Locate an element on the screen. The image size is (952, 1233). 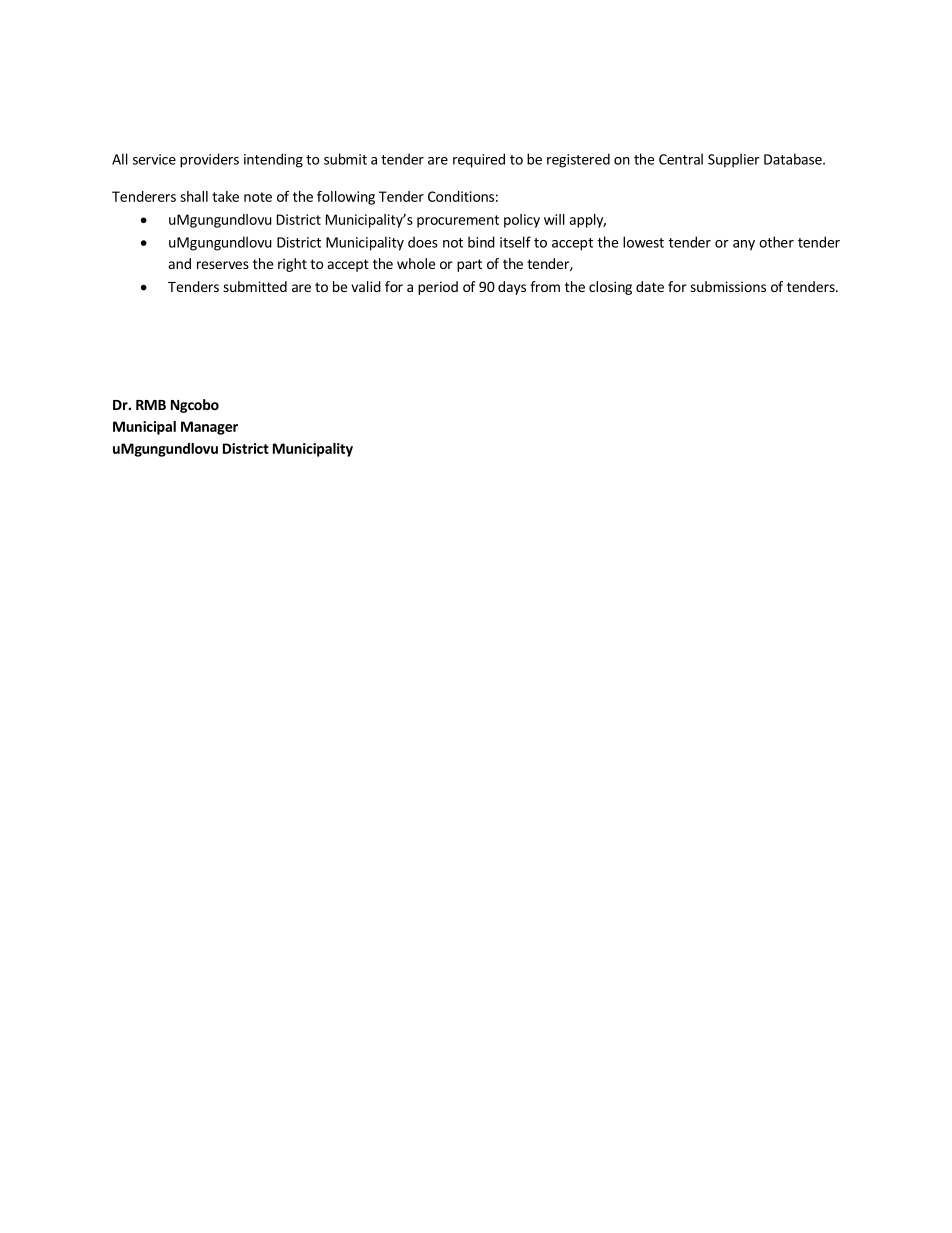
providers is located at coordinates (209, 160).
